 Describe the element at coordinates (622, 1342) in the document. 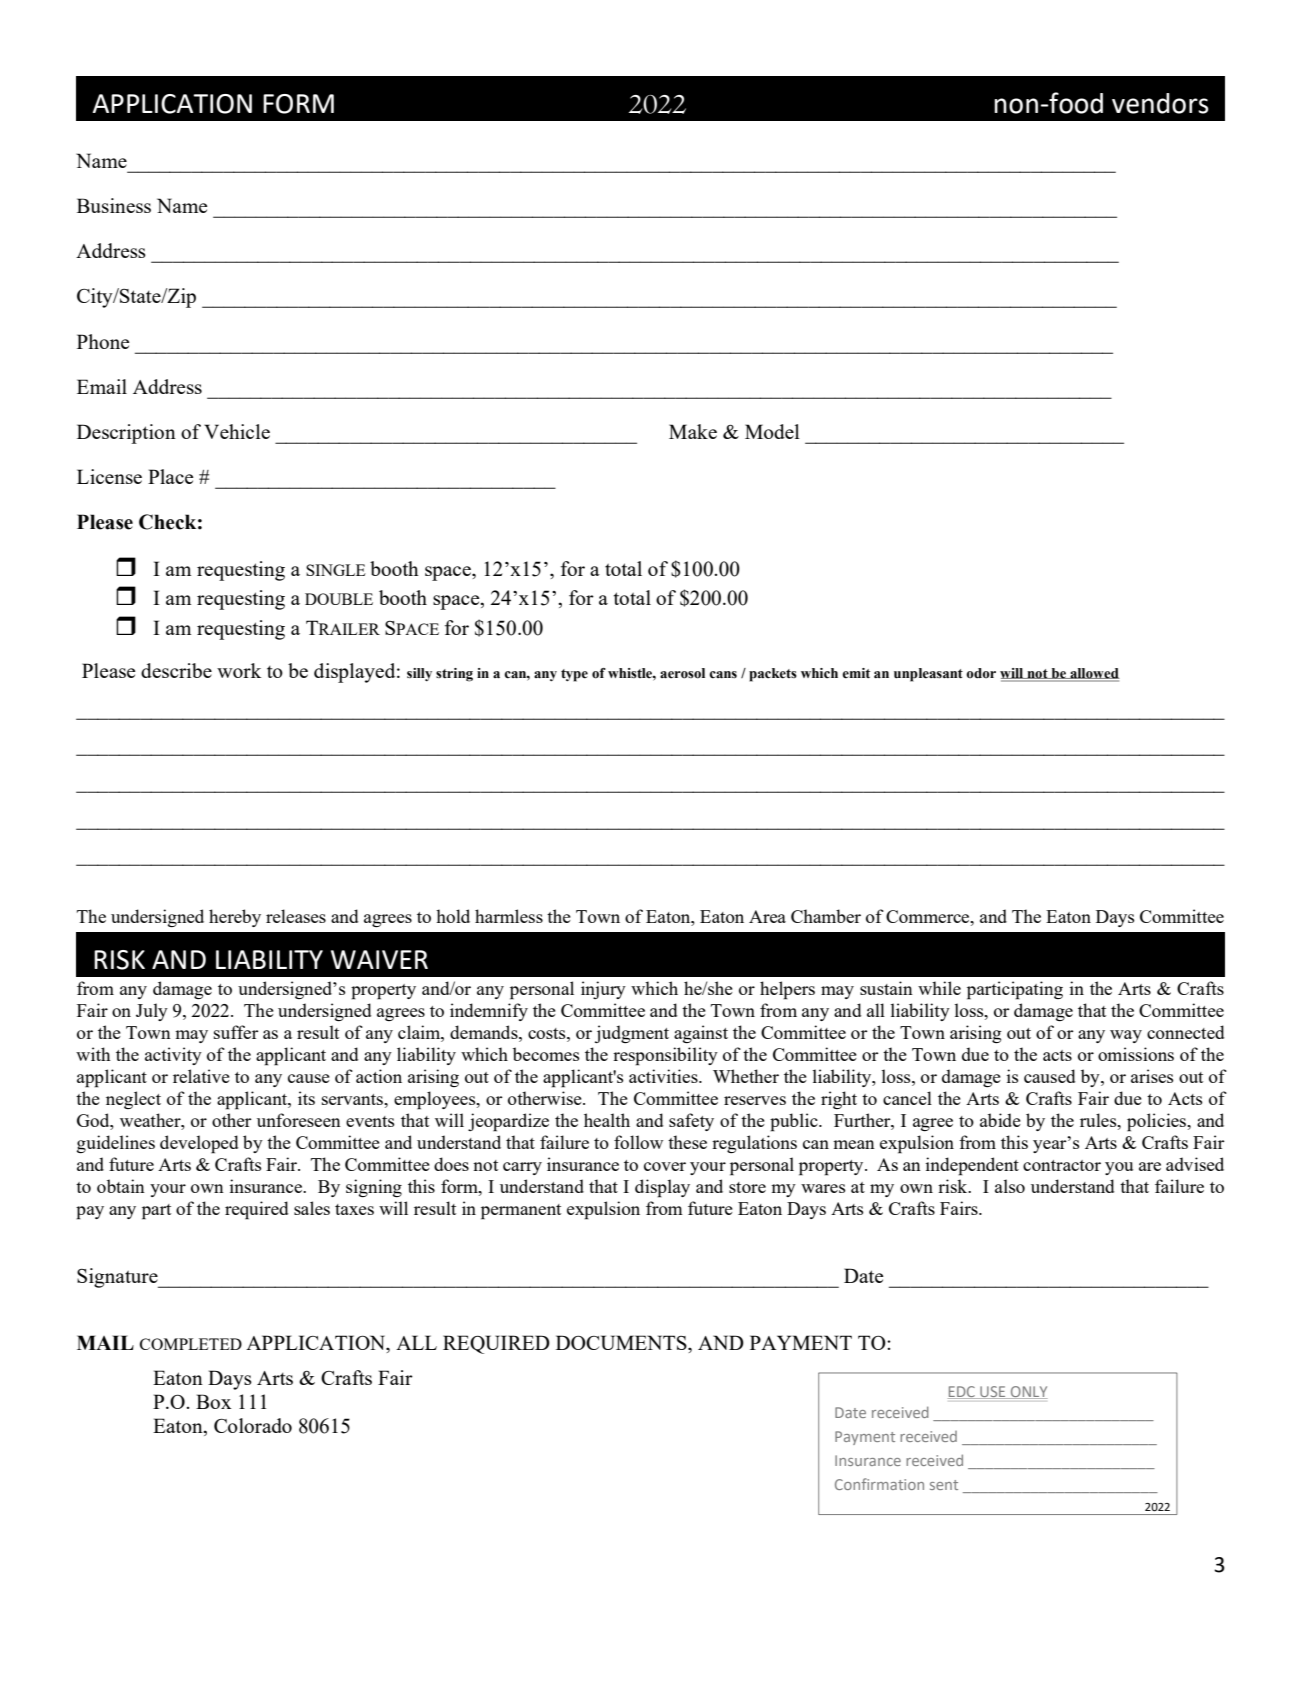

I see `DOCUMENTS` at that location.
